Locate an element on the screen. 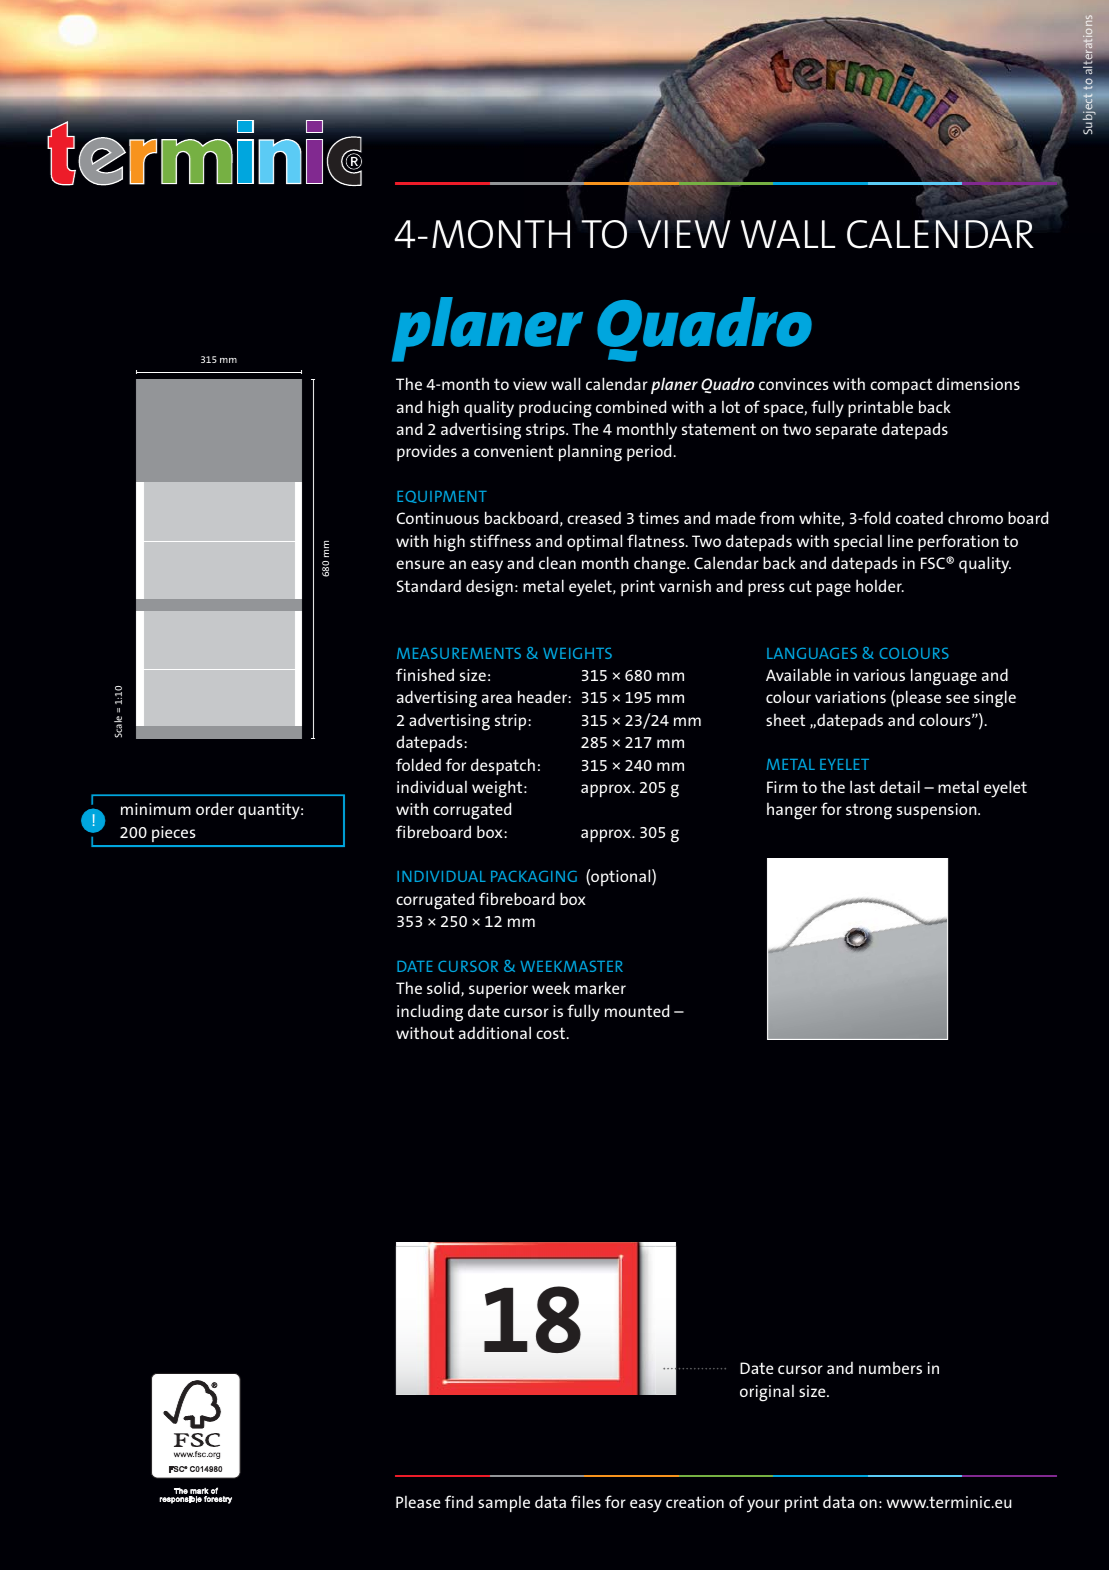 The height and width of the screenshot is (1570, 1109). provides is located at coordinates (427, 452).
